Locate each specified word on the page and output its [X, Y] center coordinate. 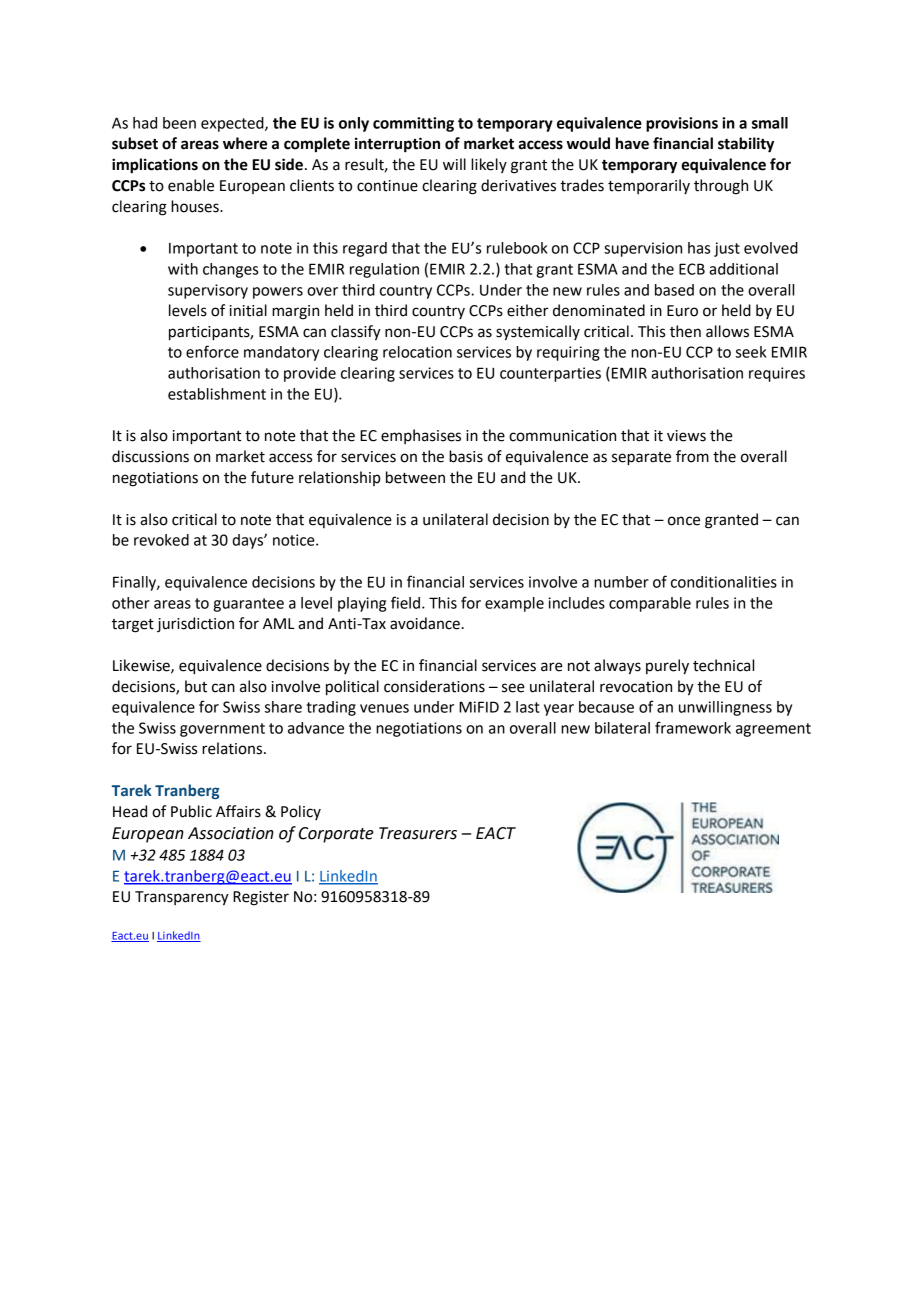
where [245, 143]
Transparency [182, 898]
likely [489, 165]
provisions [682, 124]
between [415, 477]
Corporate [336, 835]
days [248, 541]
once [684, 521]
